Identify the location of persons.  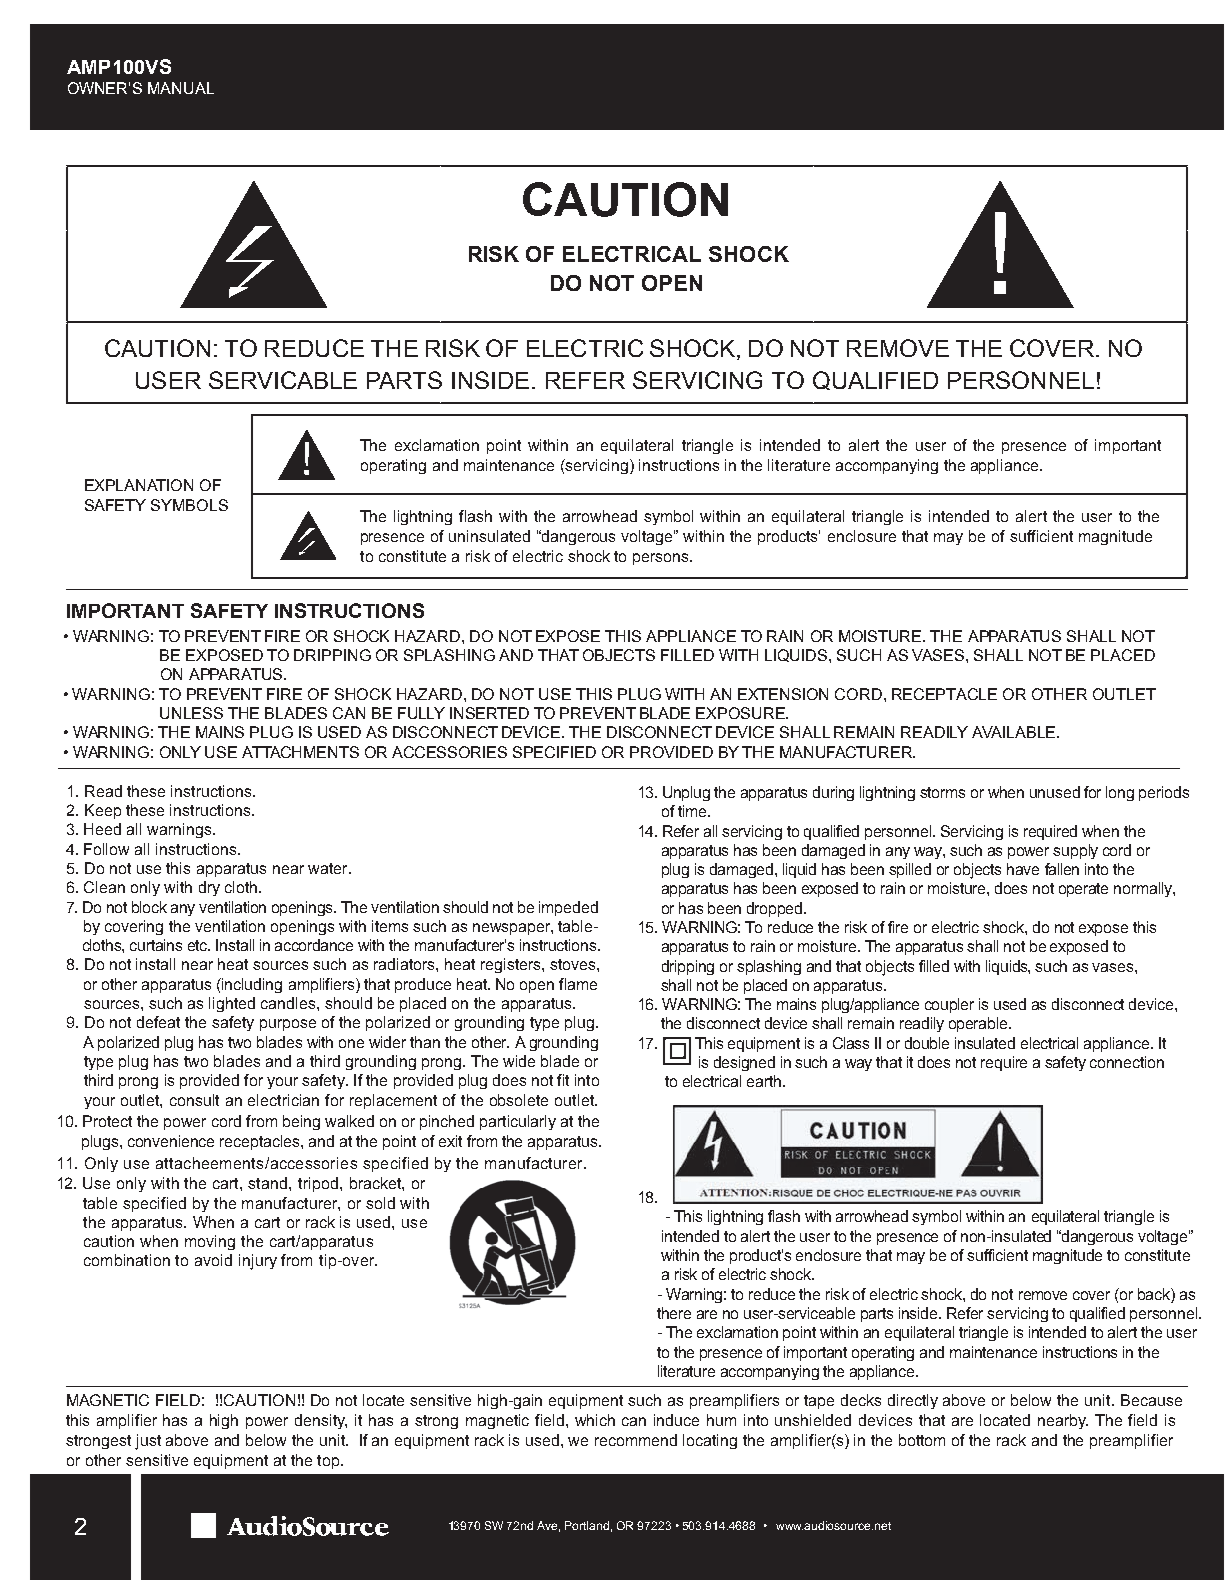
(662, 559).
